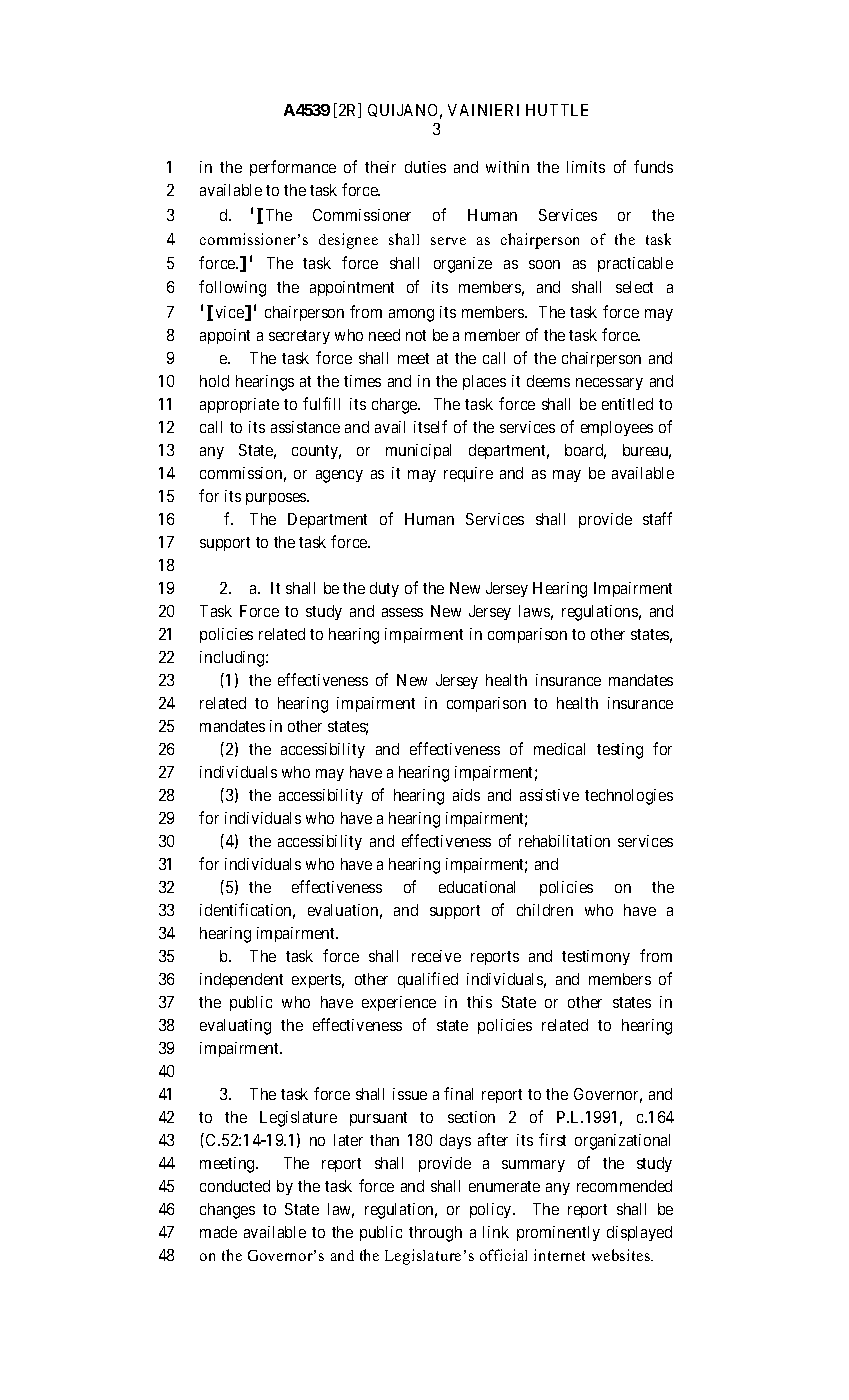 The image size is (849, 1400). I want to click on changes, so click(227, 1211).
